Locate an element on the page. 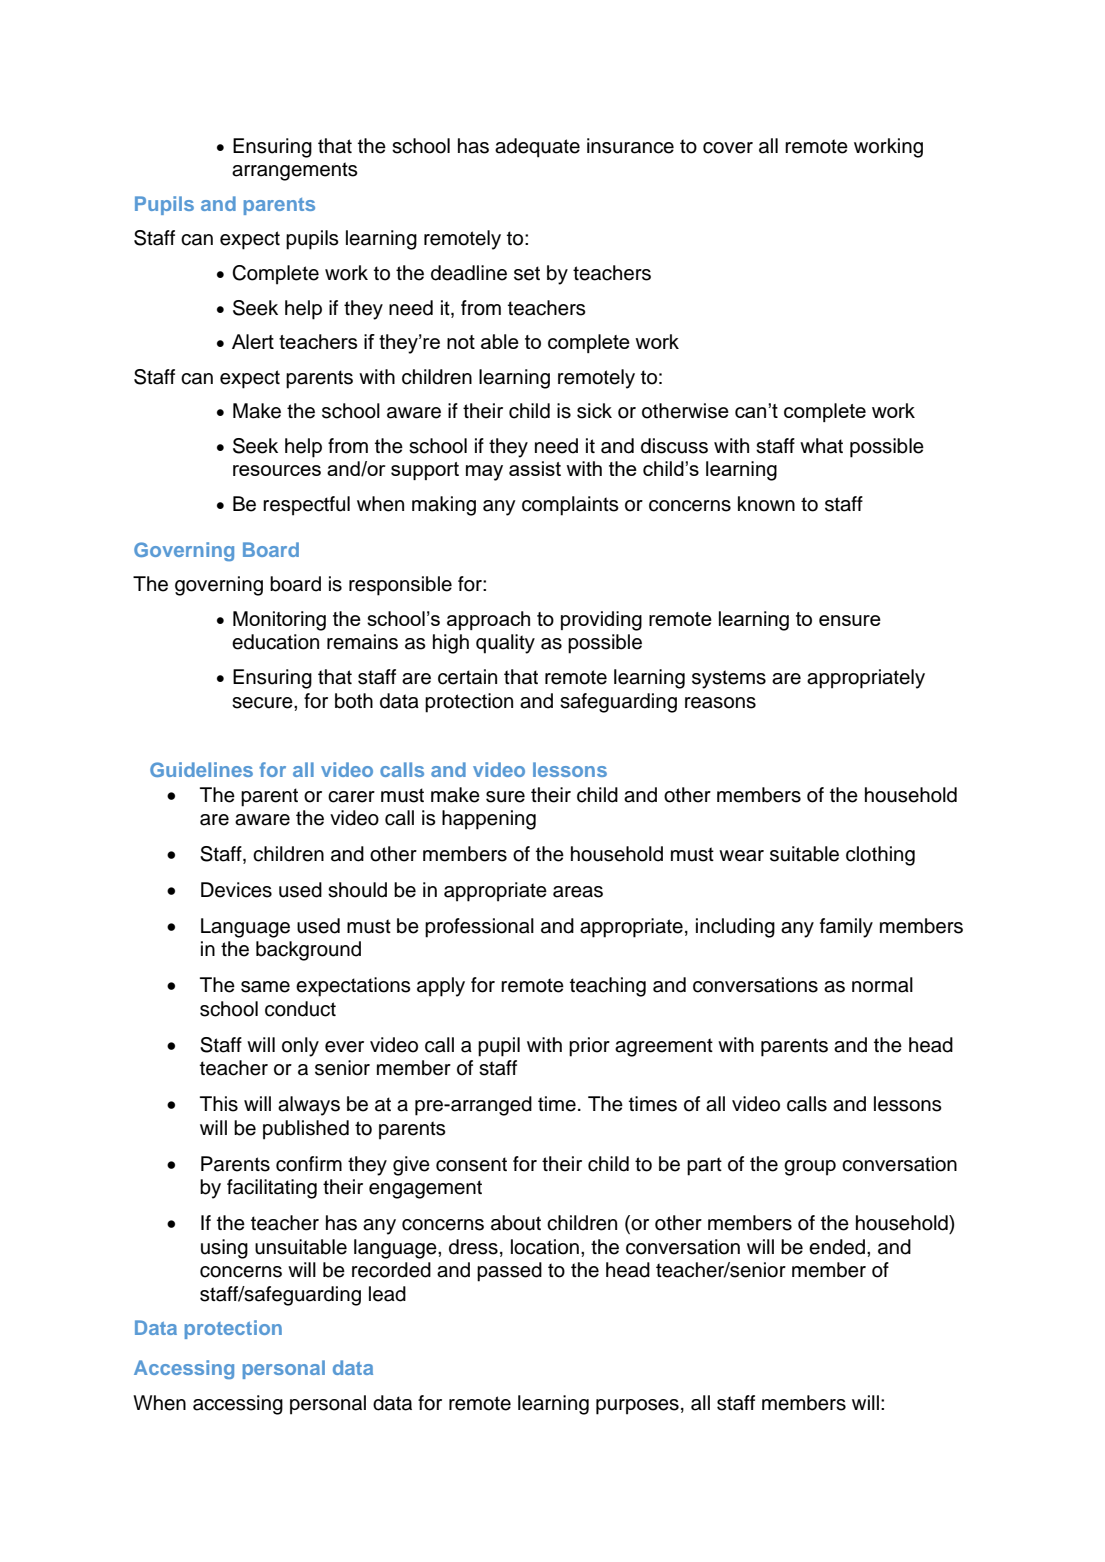  arrangements is located at coordinates (295, 171).
